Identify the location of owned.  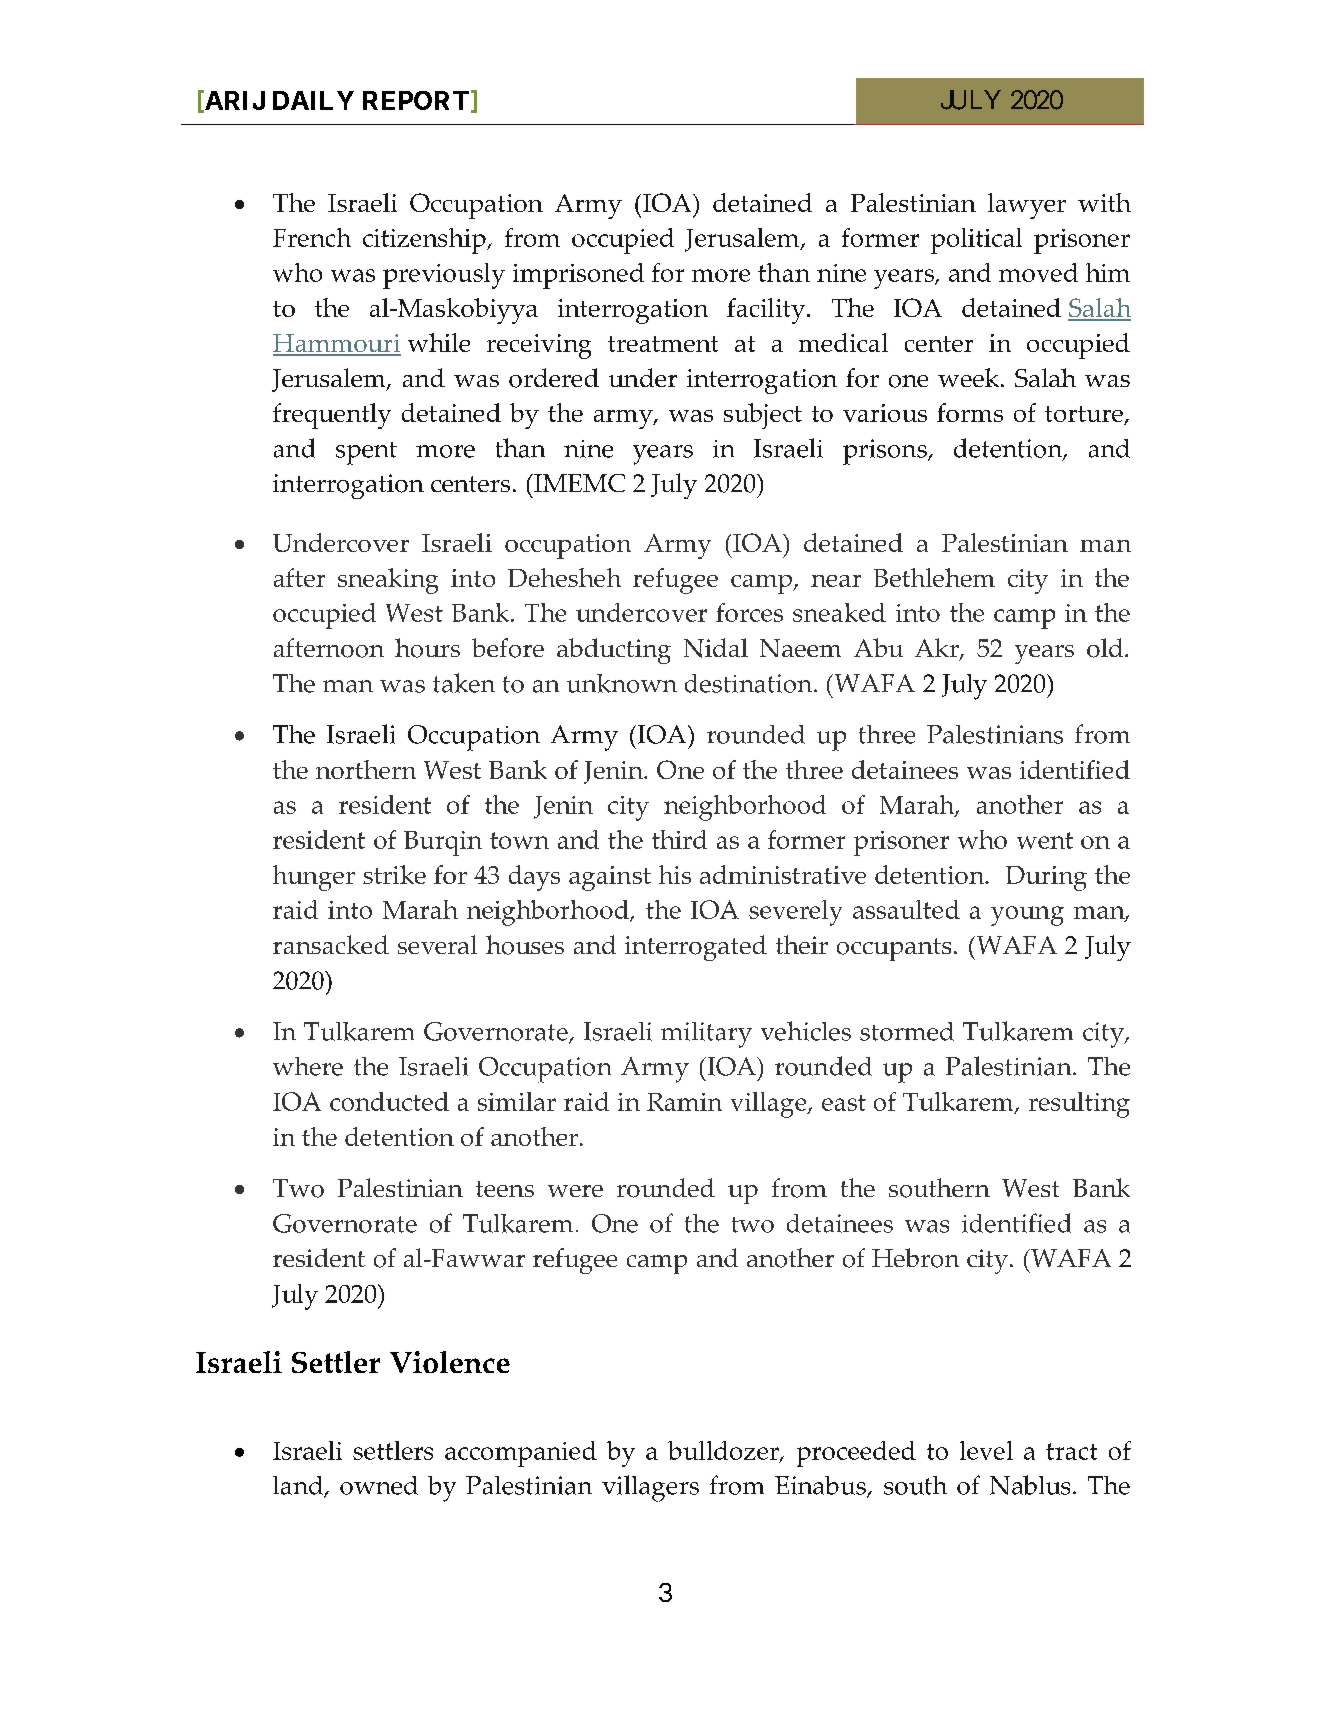
(379, 1485).
